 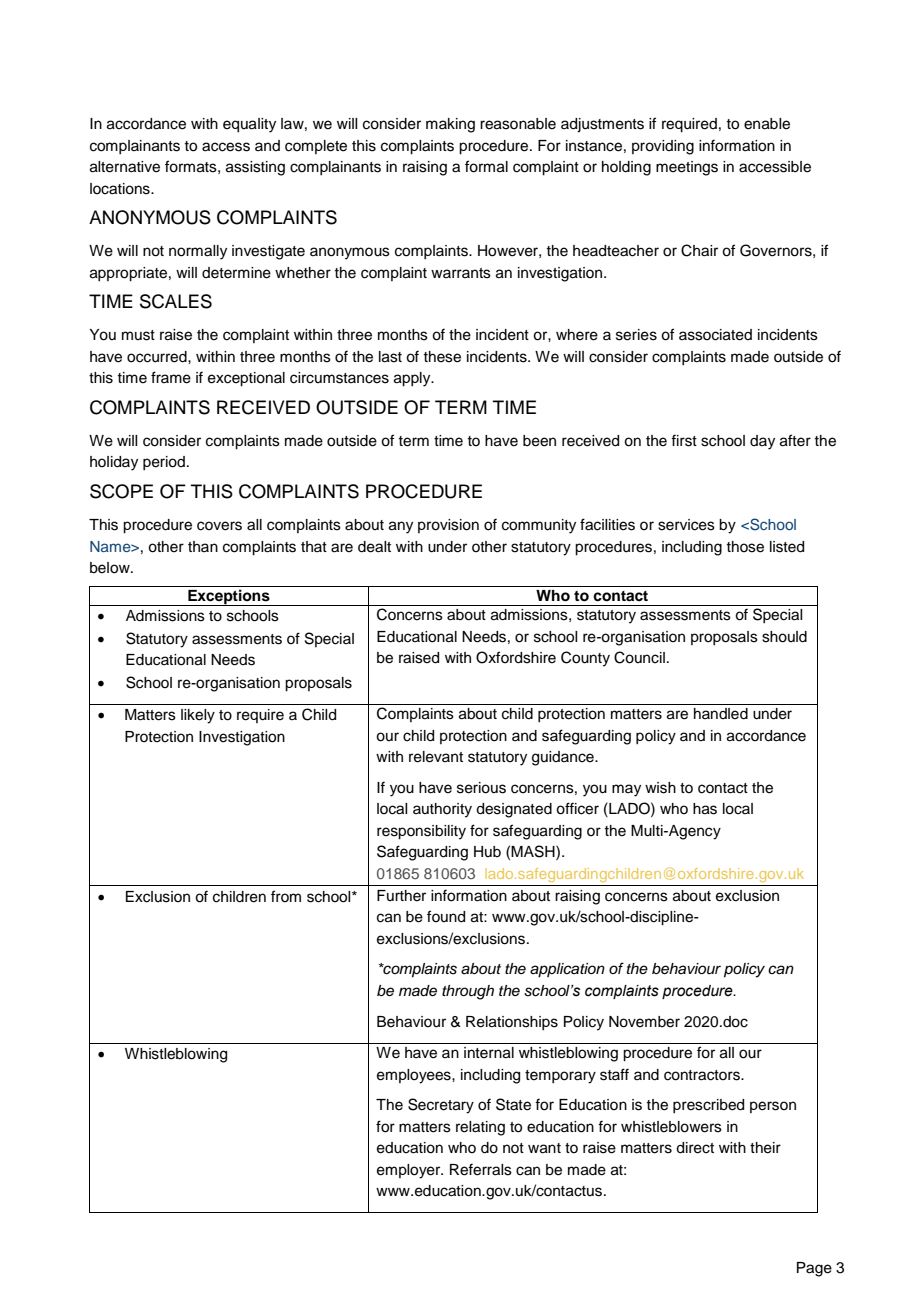 I want to click on through, so click(x=468, y=992).
